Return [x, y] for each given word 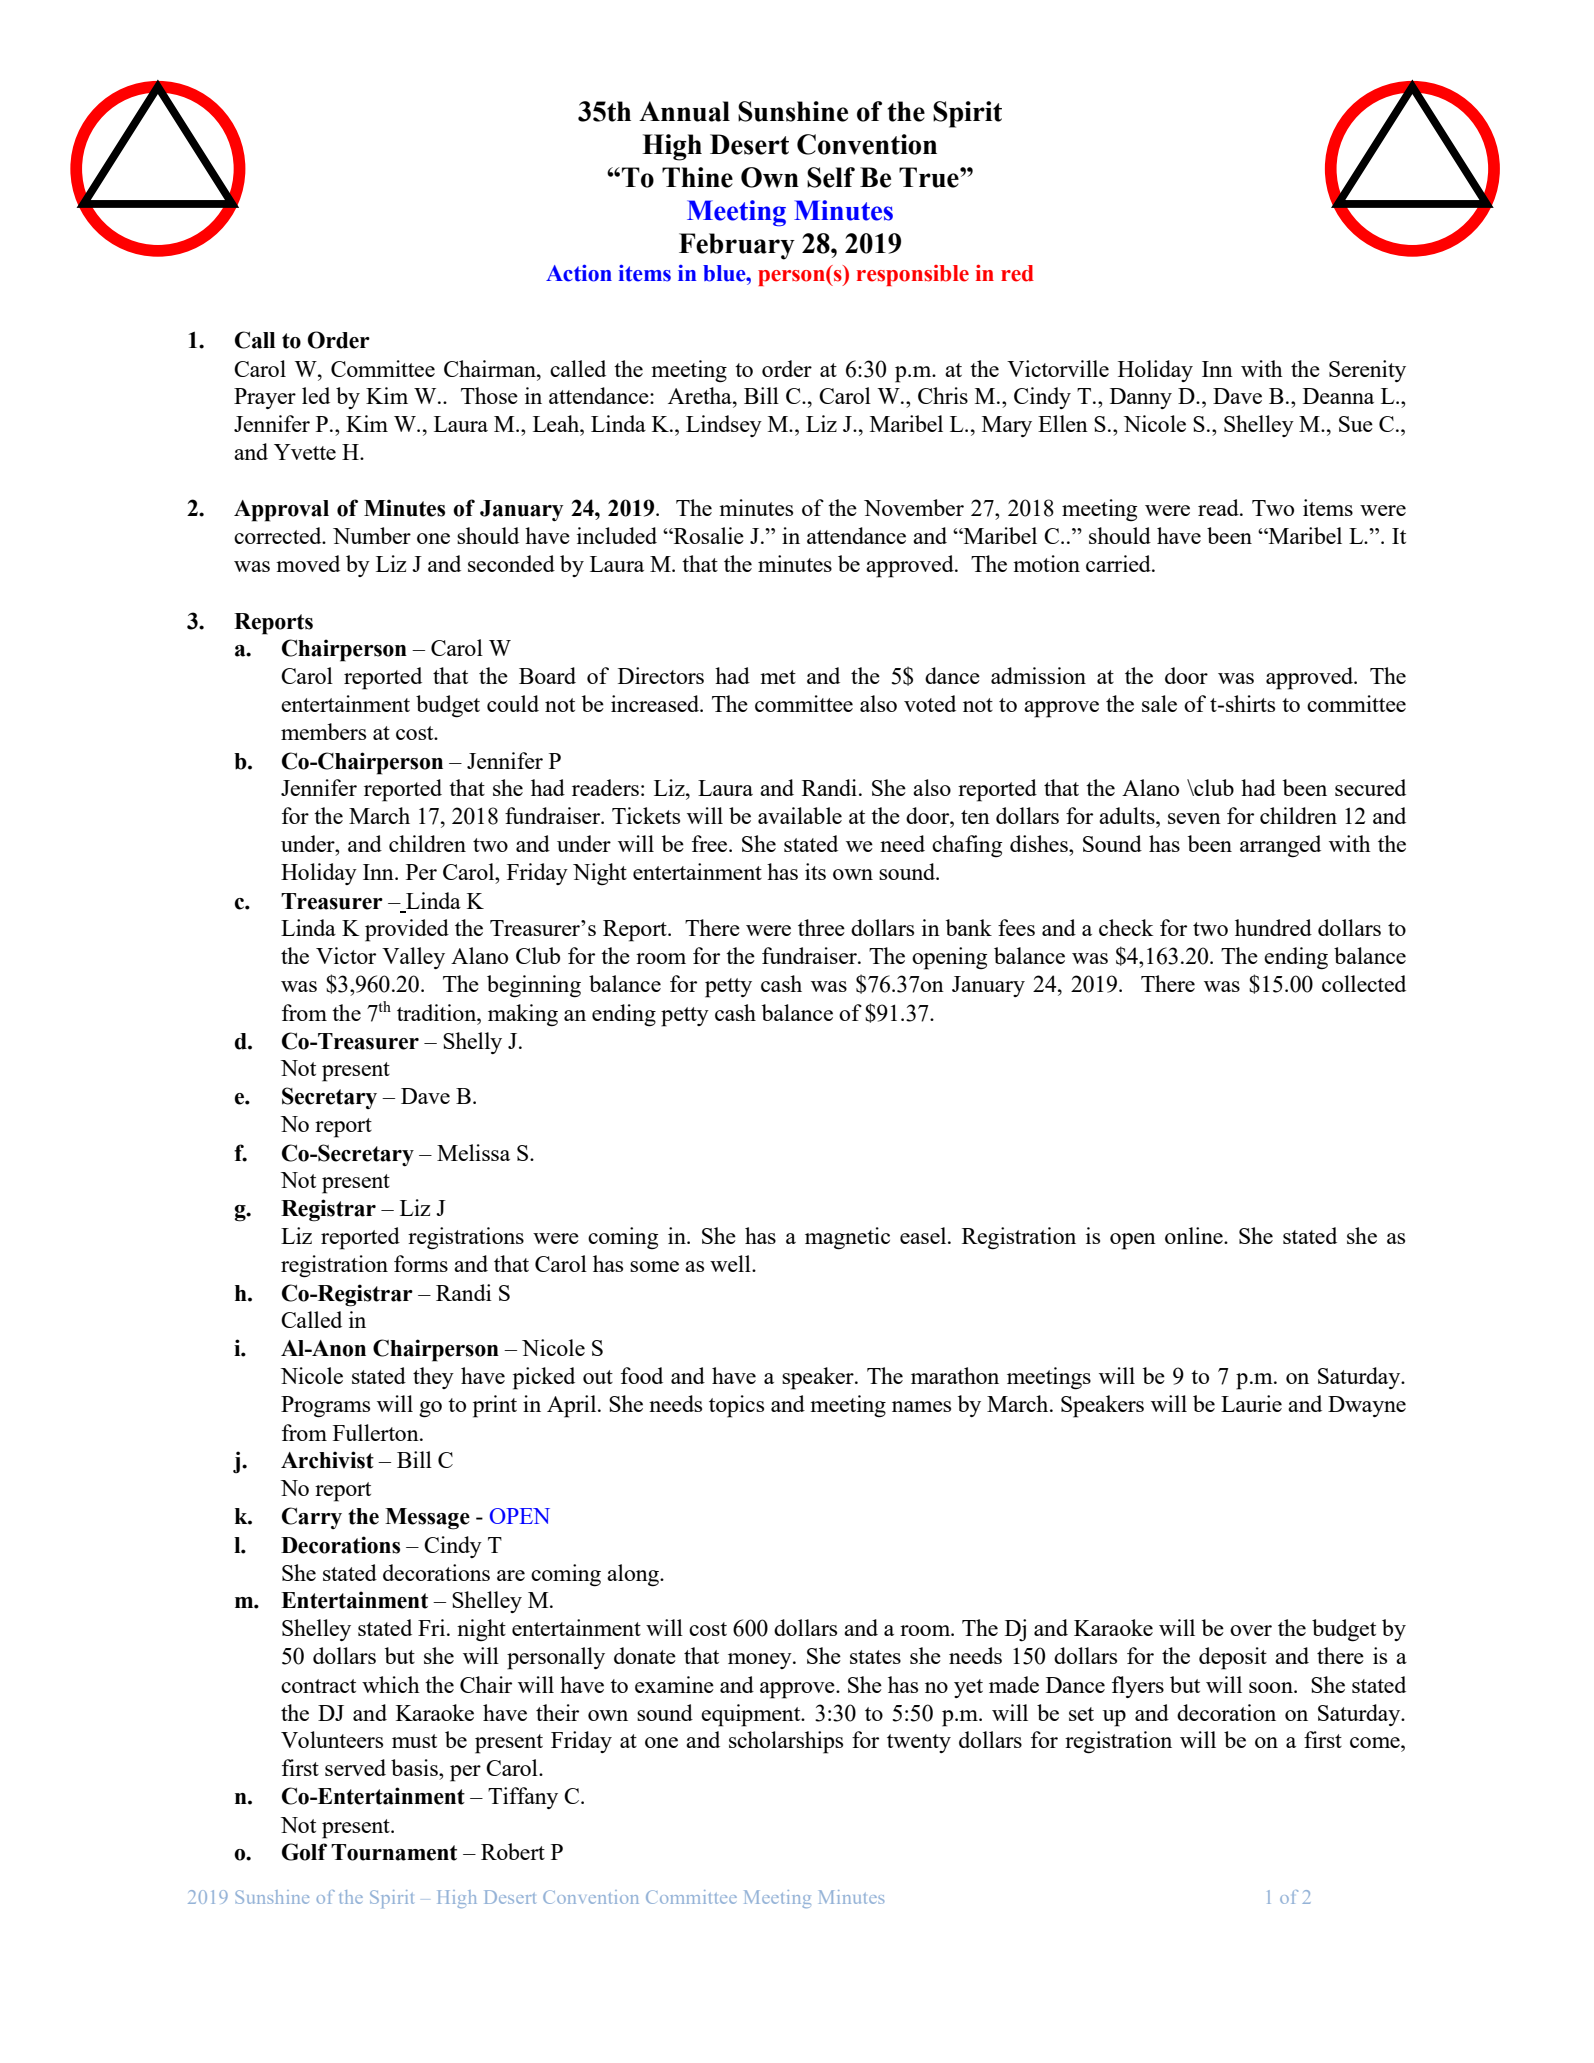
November [914, 507]
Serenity [1367, 371]
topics [736, 1406]
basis [415, 1767]
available [800, 815]
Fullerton [377, 1432]
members [323, 731]
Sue [1356, 424]
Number [372, 535]
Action [579, 273]
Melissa [473, 1152]
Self [831, 177]
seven [1194, 818]
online [1195, 1235]
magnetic [847, 1238]
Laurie [1251, 1403]
